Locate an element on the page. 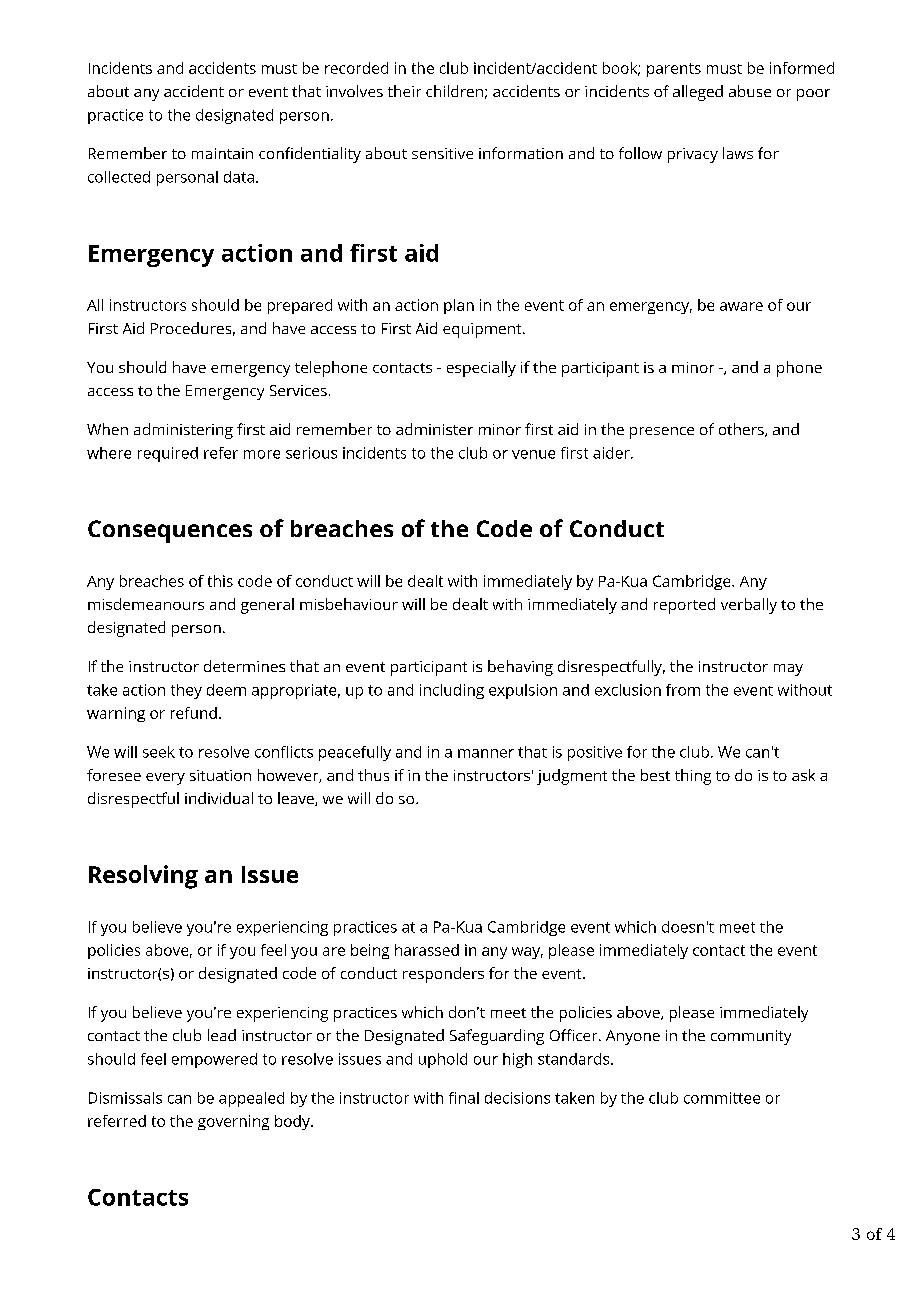 This document has width=924, height=1307. empowered is located at coordinates (214, 1060).
